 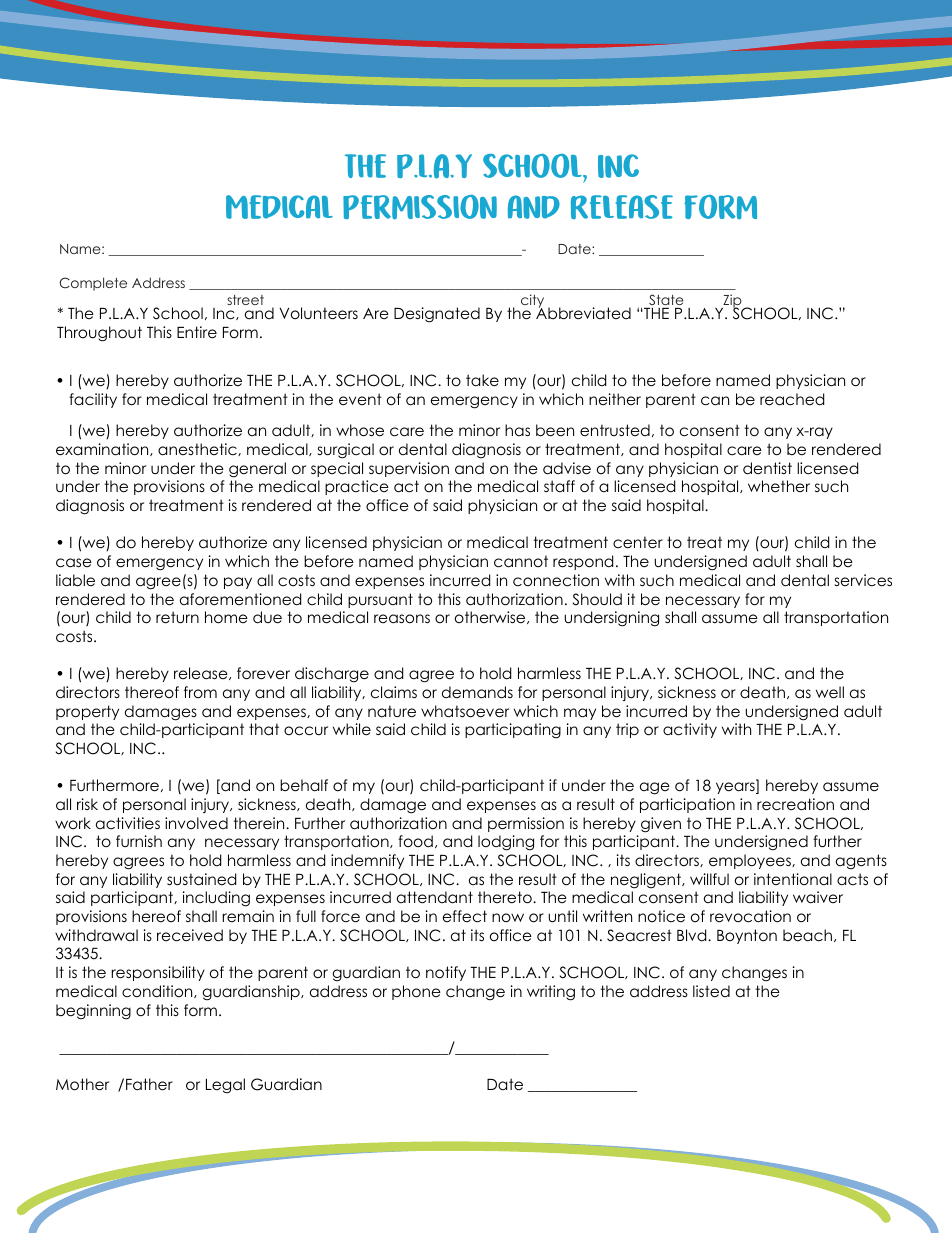 What do you see at coordinates (409, 469) in the screenshot?
I see `supervision` at bounding box center [409, 469].
